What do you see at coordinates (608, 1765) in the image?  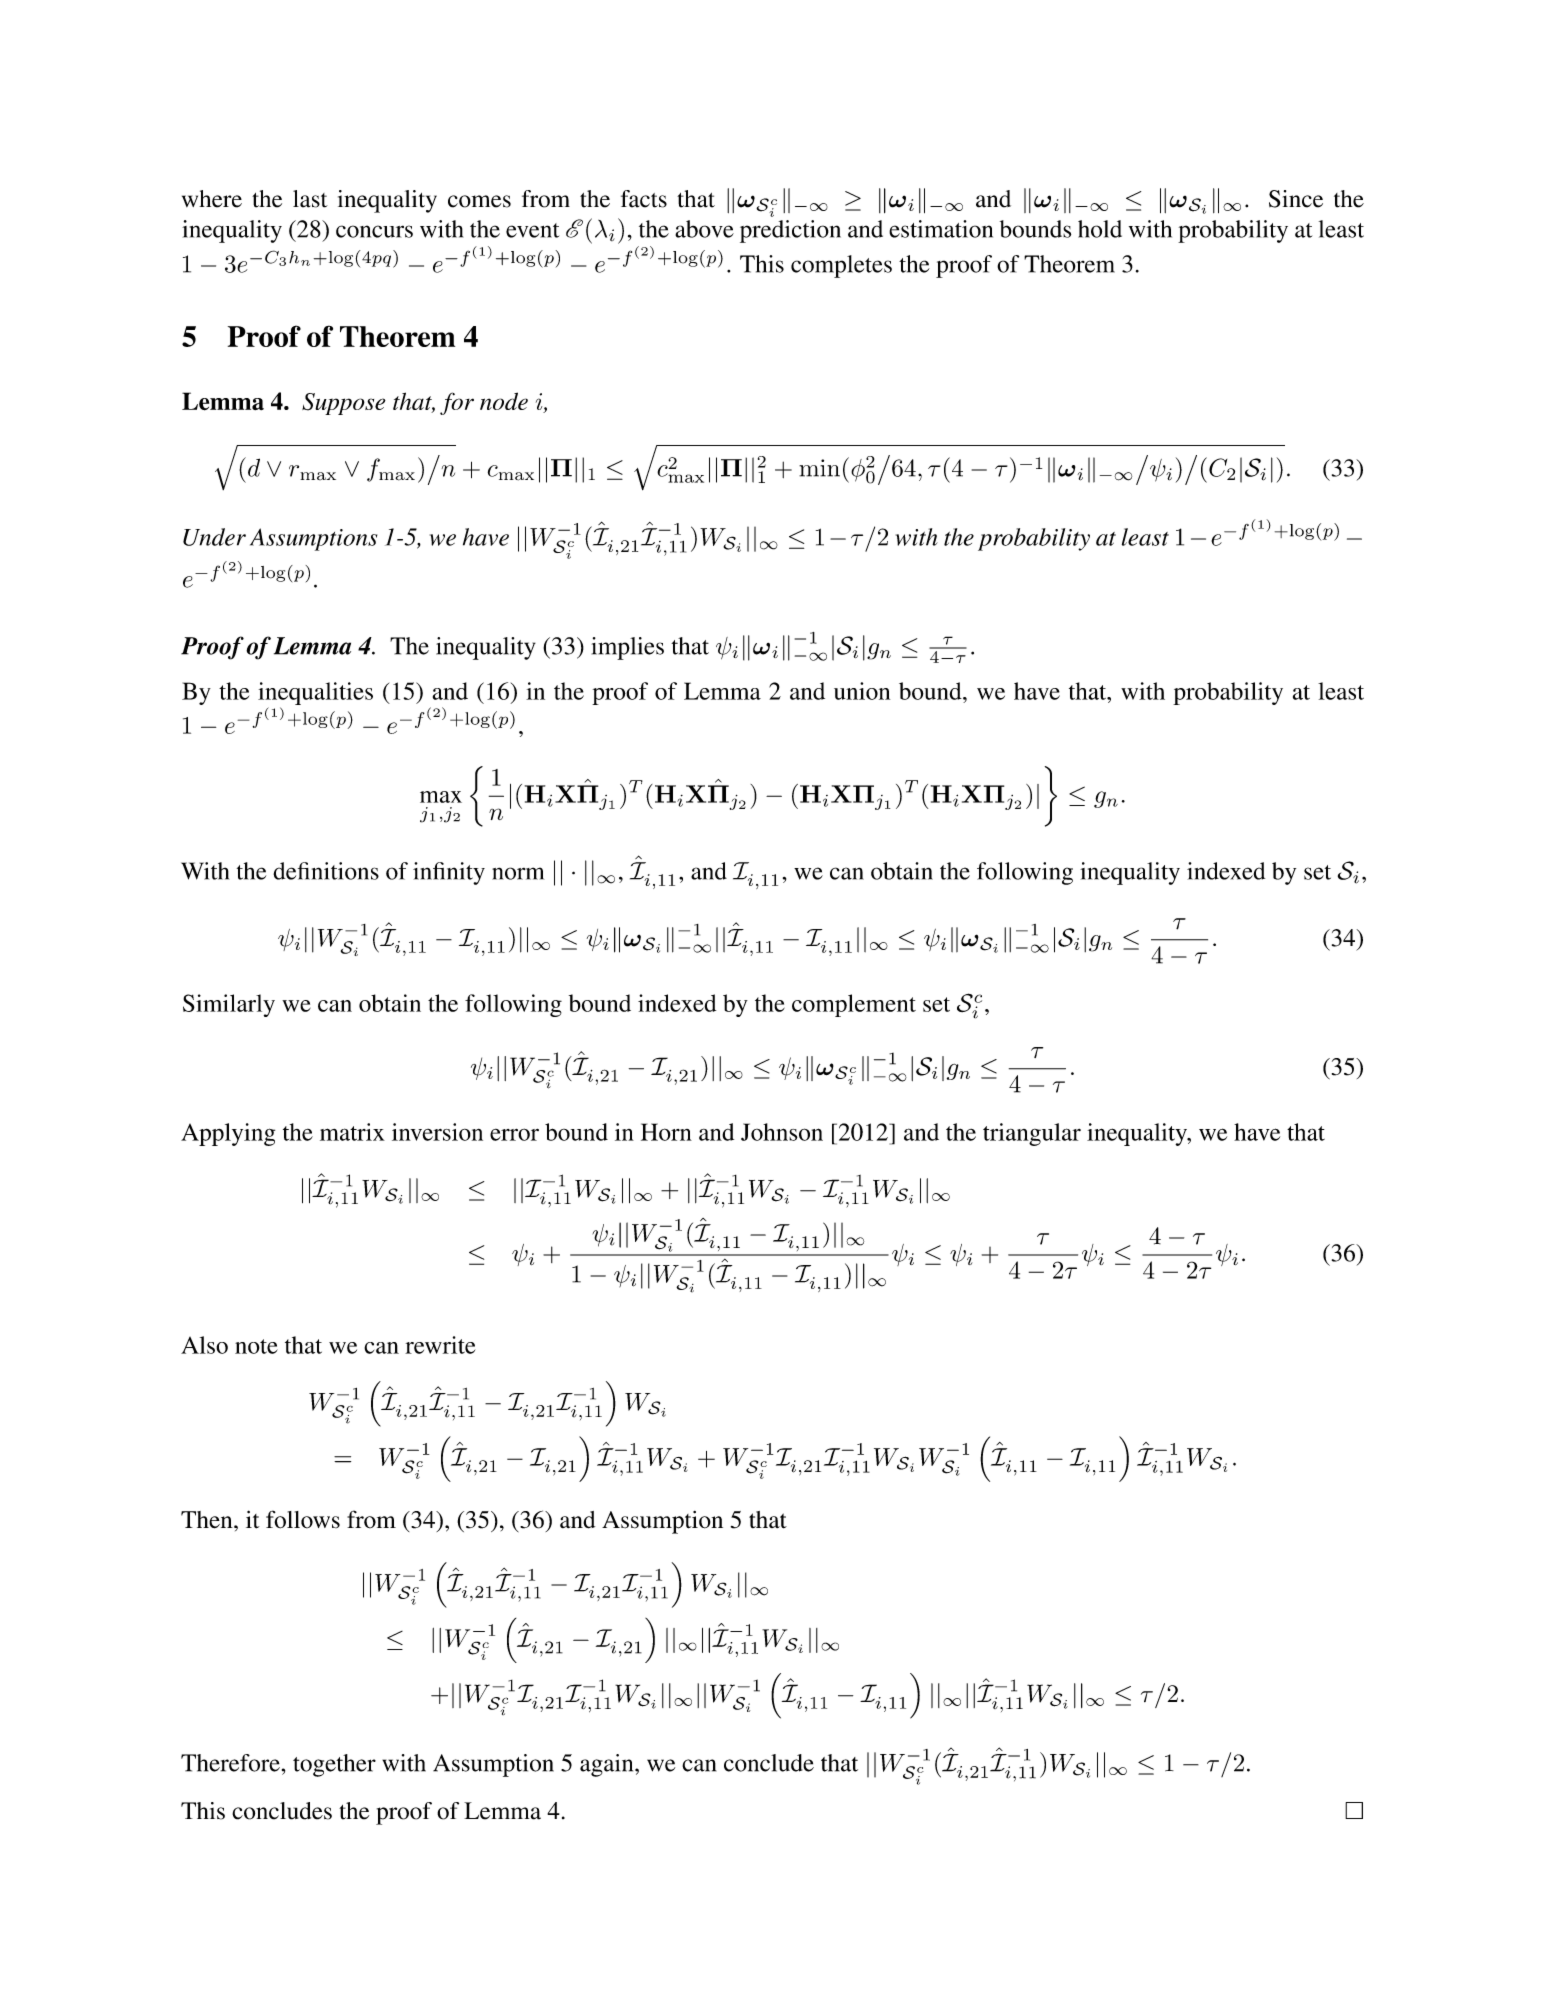 I see `again` at bounding box center [608, 1765].
